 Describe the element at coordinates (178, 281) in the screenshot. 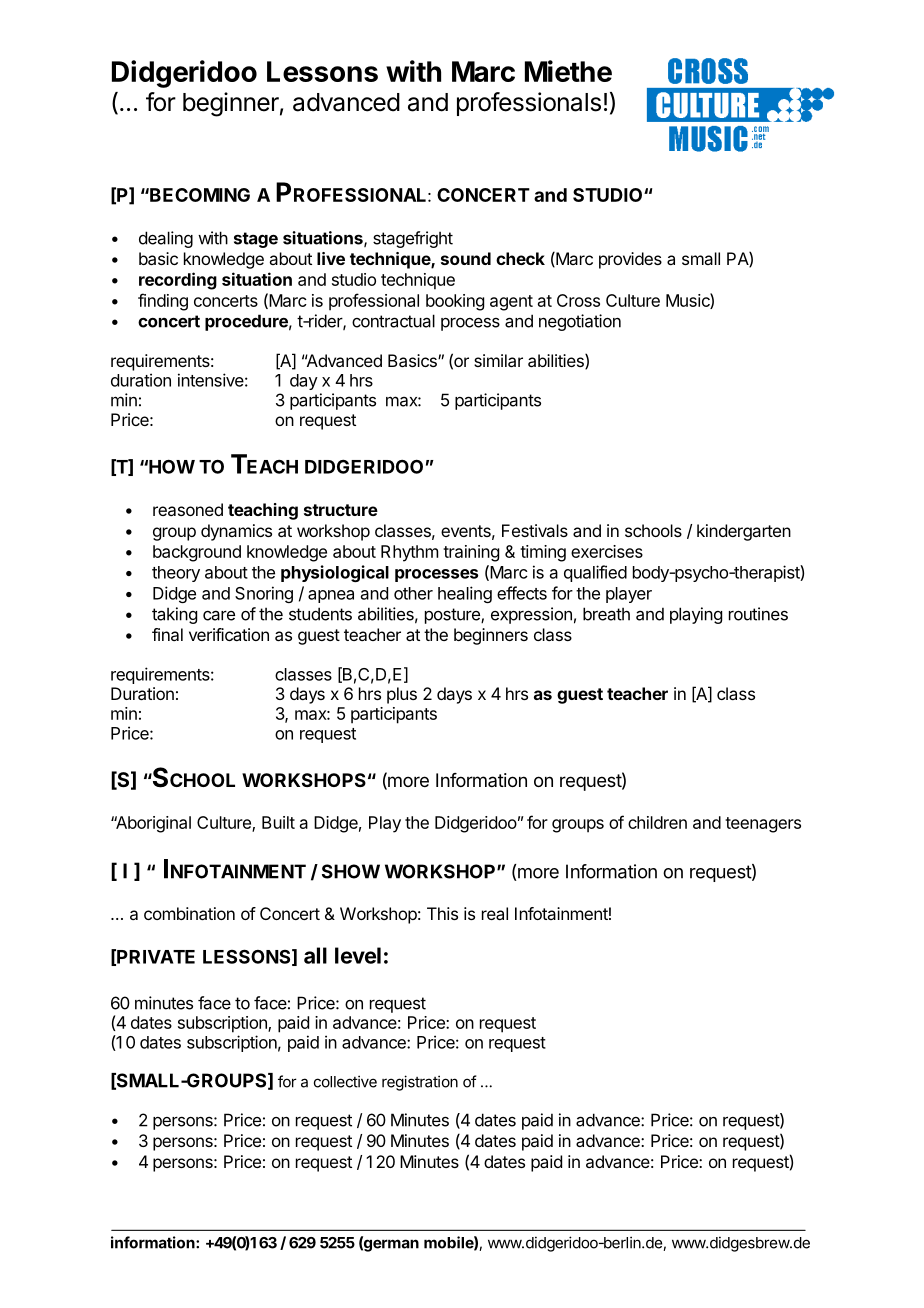

I see `recording` at that location.
